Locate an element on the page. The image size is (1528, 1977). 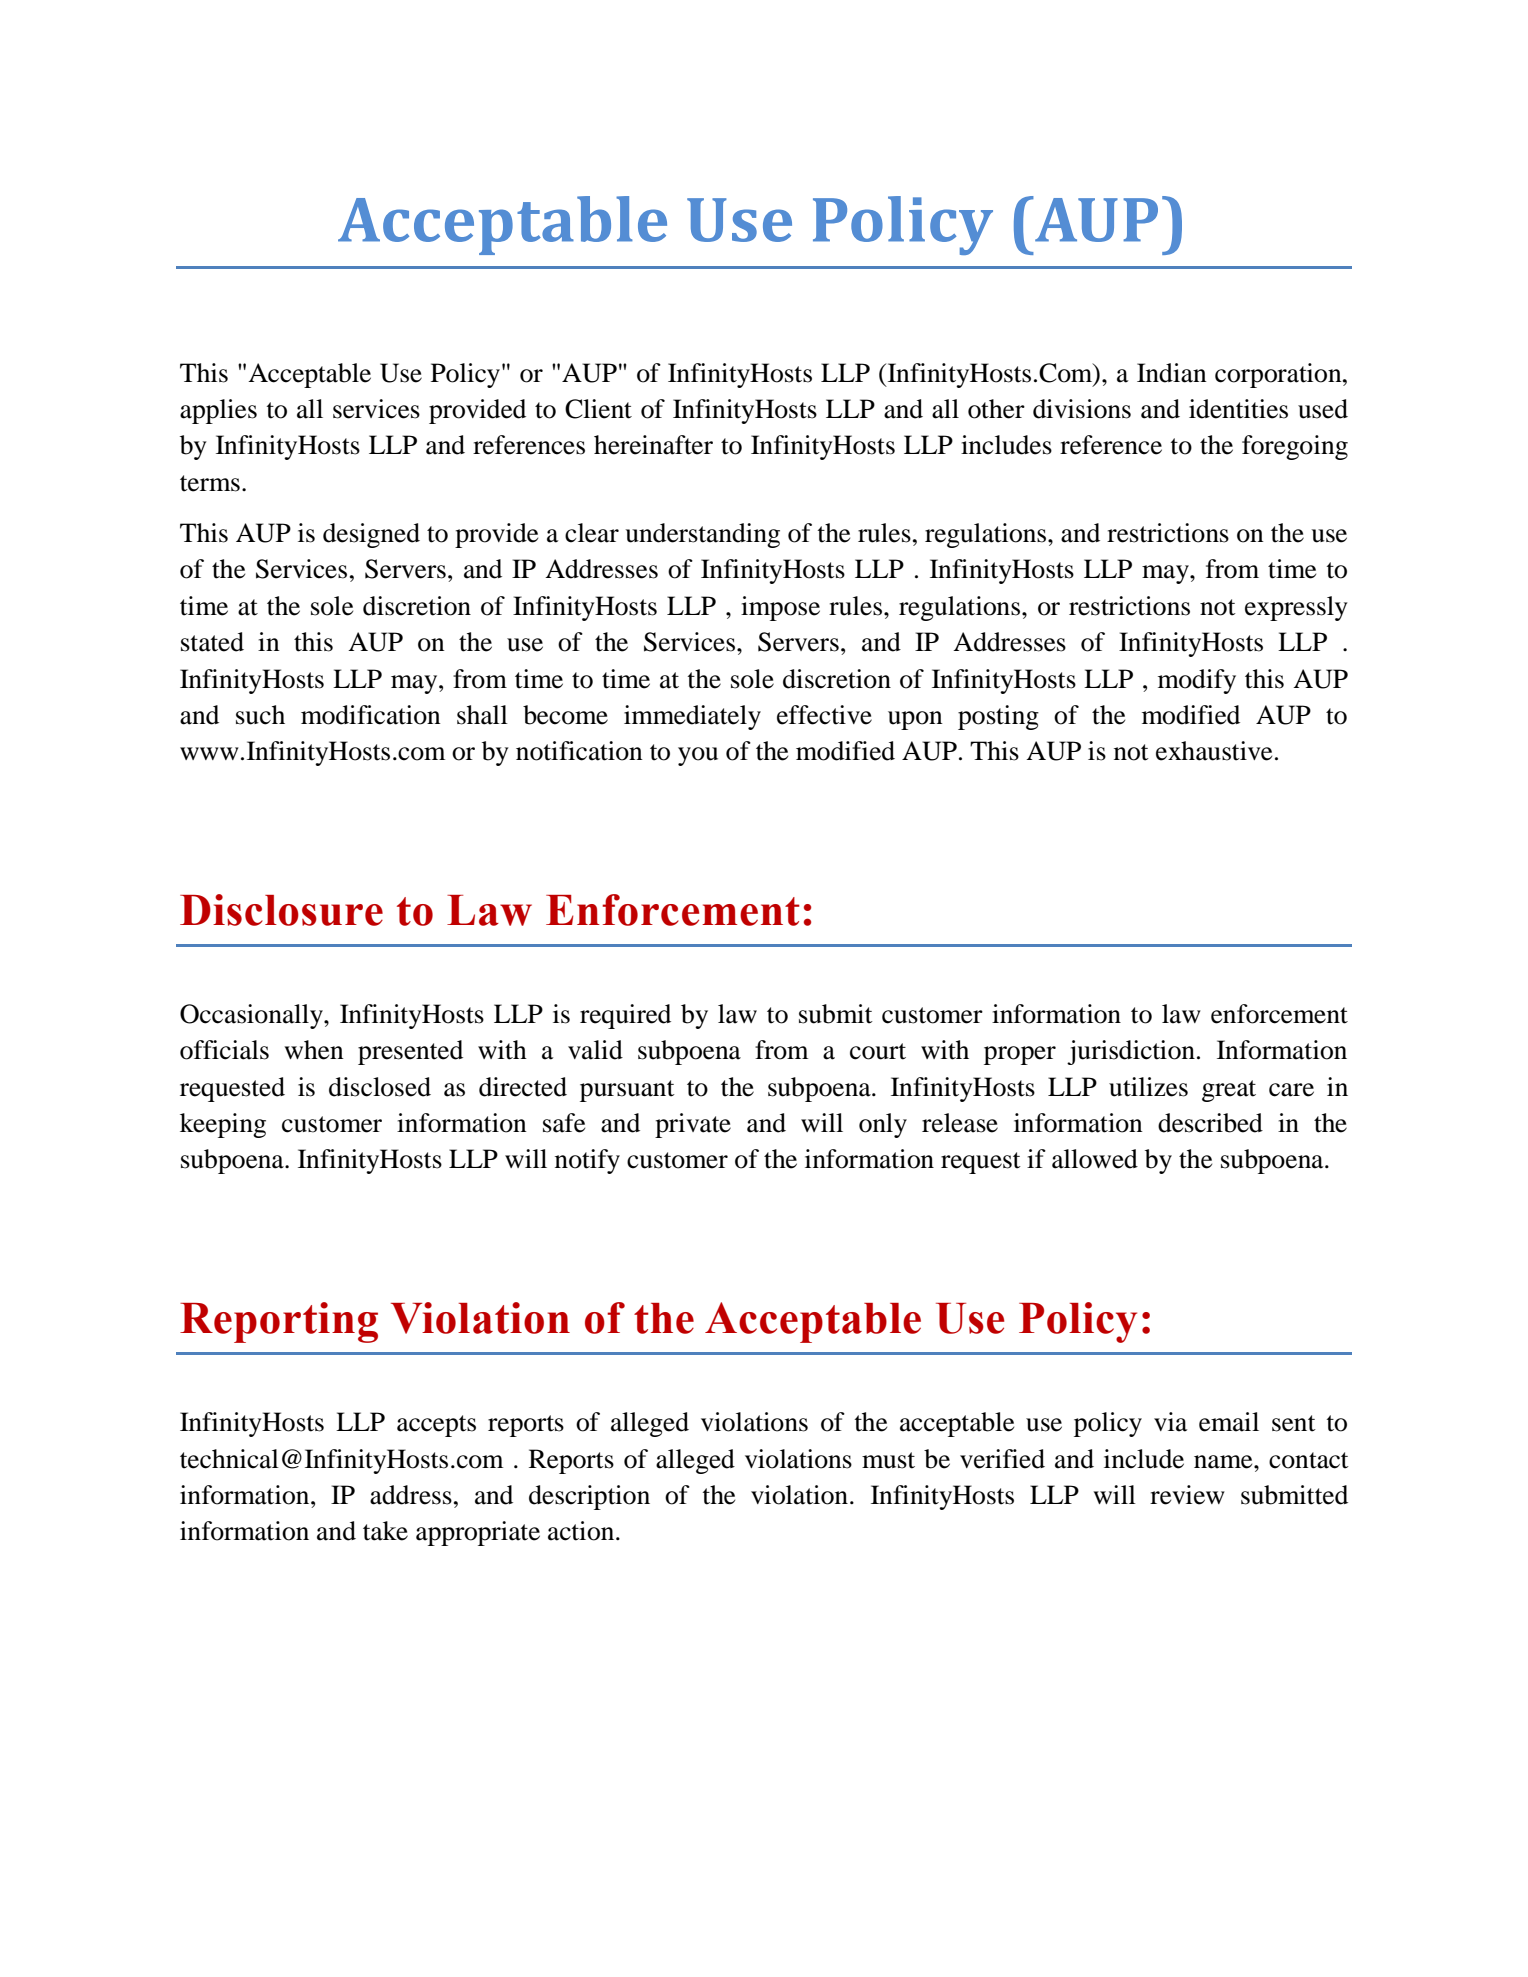
take is located at coordinates (385, 1531).
